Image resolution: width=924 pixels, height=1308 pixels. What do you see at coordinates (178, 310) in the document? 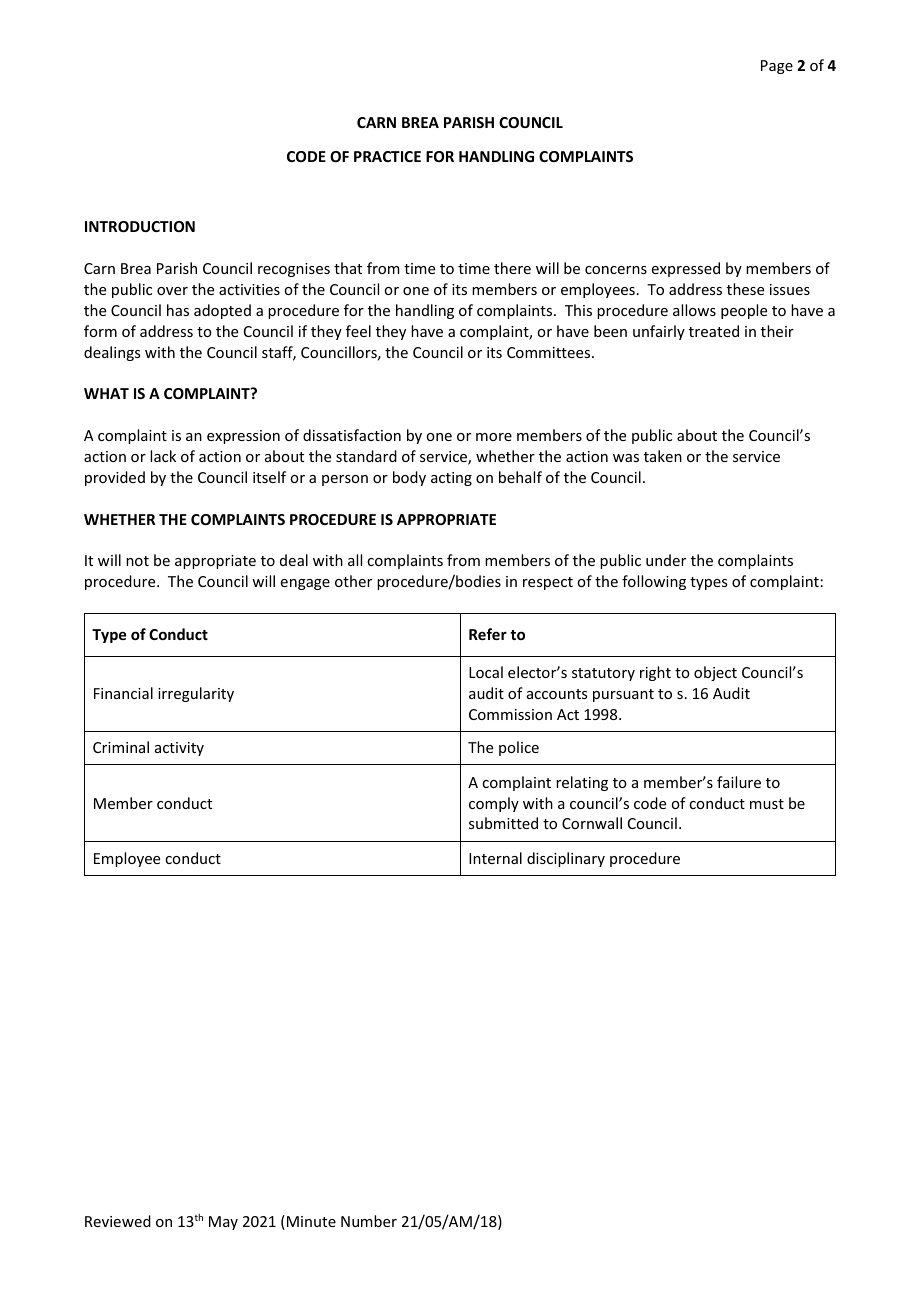
I see `has` at bounding box center [178, 310].
